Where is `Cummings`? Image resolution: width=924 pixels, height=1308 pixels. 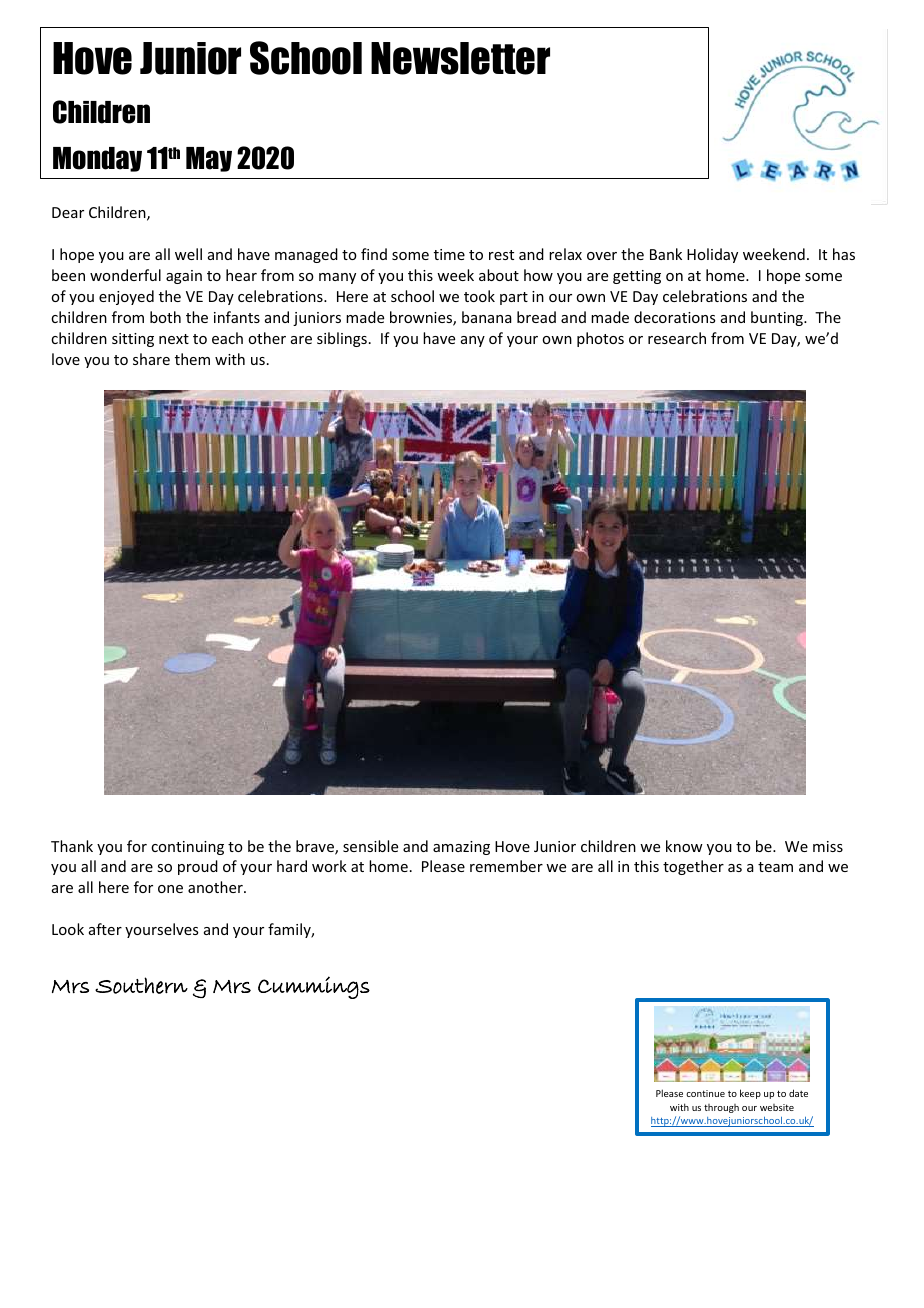 Cummings is located at coordinates (314, 987).
